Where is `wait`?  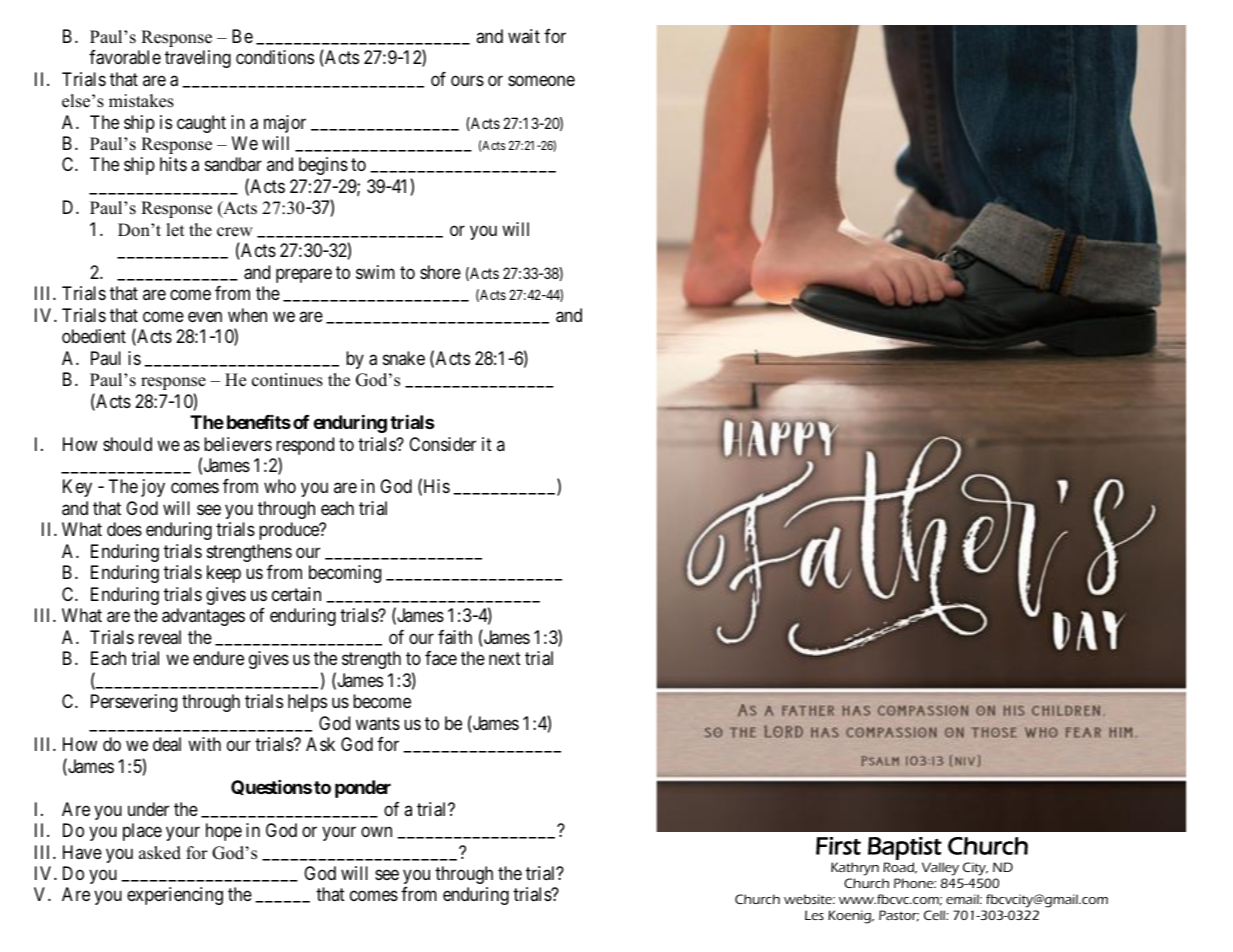 wait is located at coordinates (524, 36).
